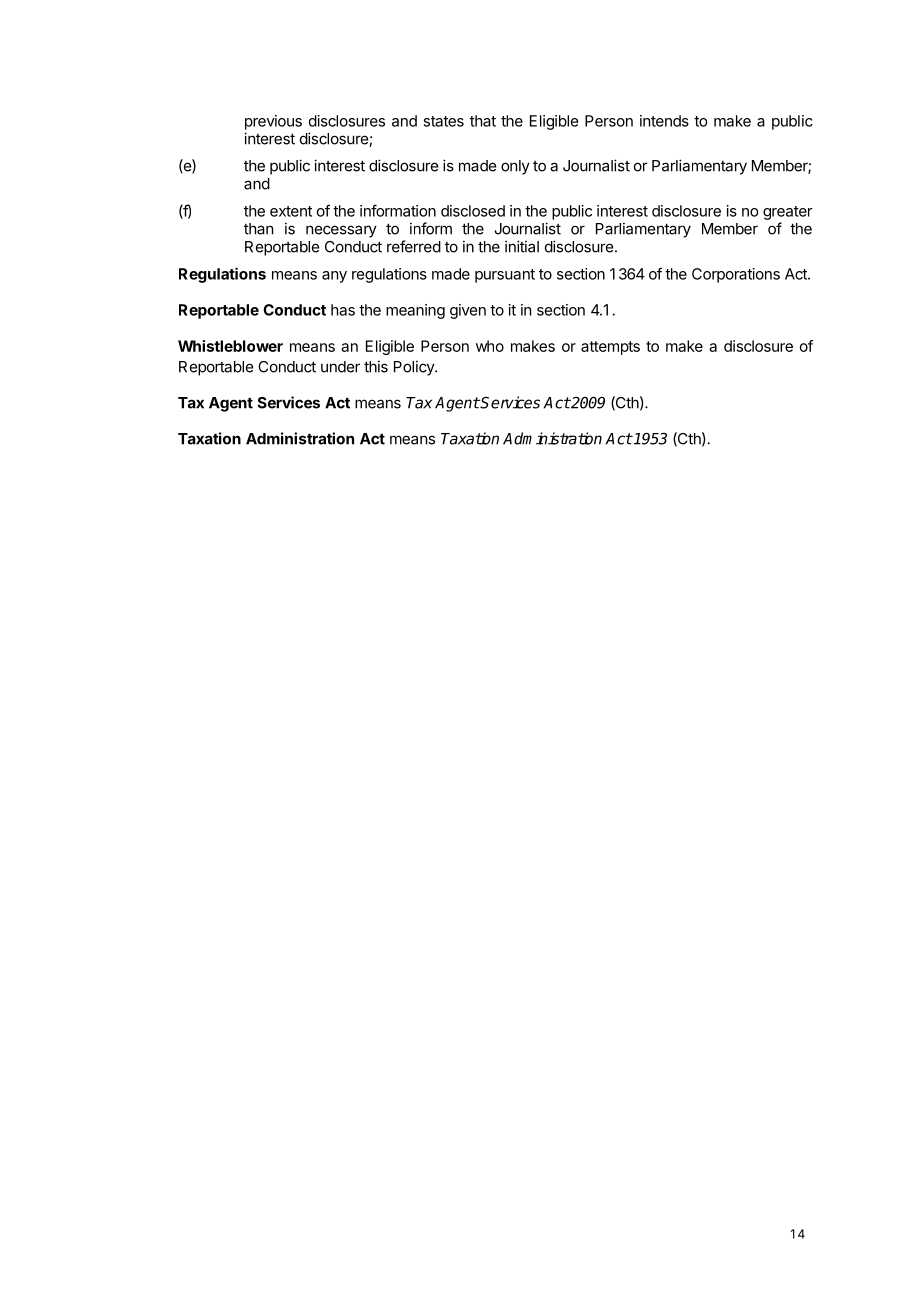 This screenshot has width=924, height=1308. What do you see at coordinates (343, 310) in the screenshot?
I see `has` at bounding box center [343, 310].
